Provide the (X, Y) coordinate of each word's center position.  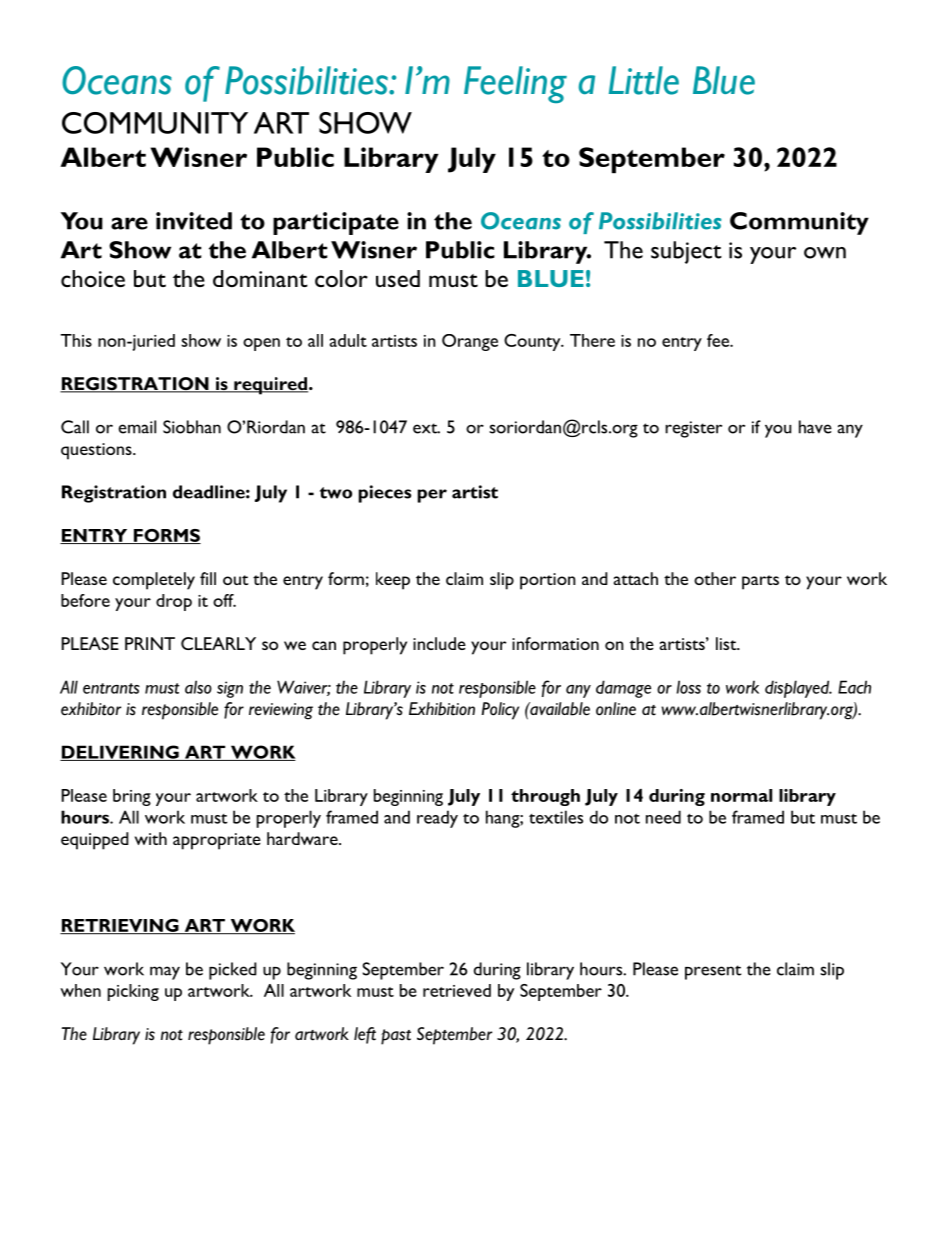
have (815, 427)
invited (194, 221)
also (198, 687)
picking (133, 992)
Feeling (515, 84)
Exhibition (442, 709)
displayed (798, 689)
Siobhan (192, 427)
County (533, 342)
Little (644, 80)
